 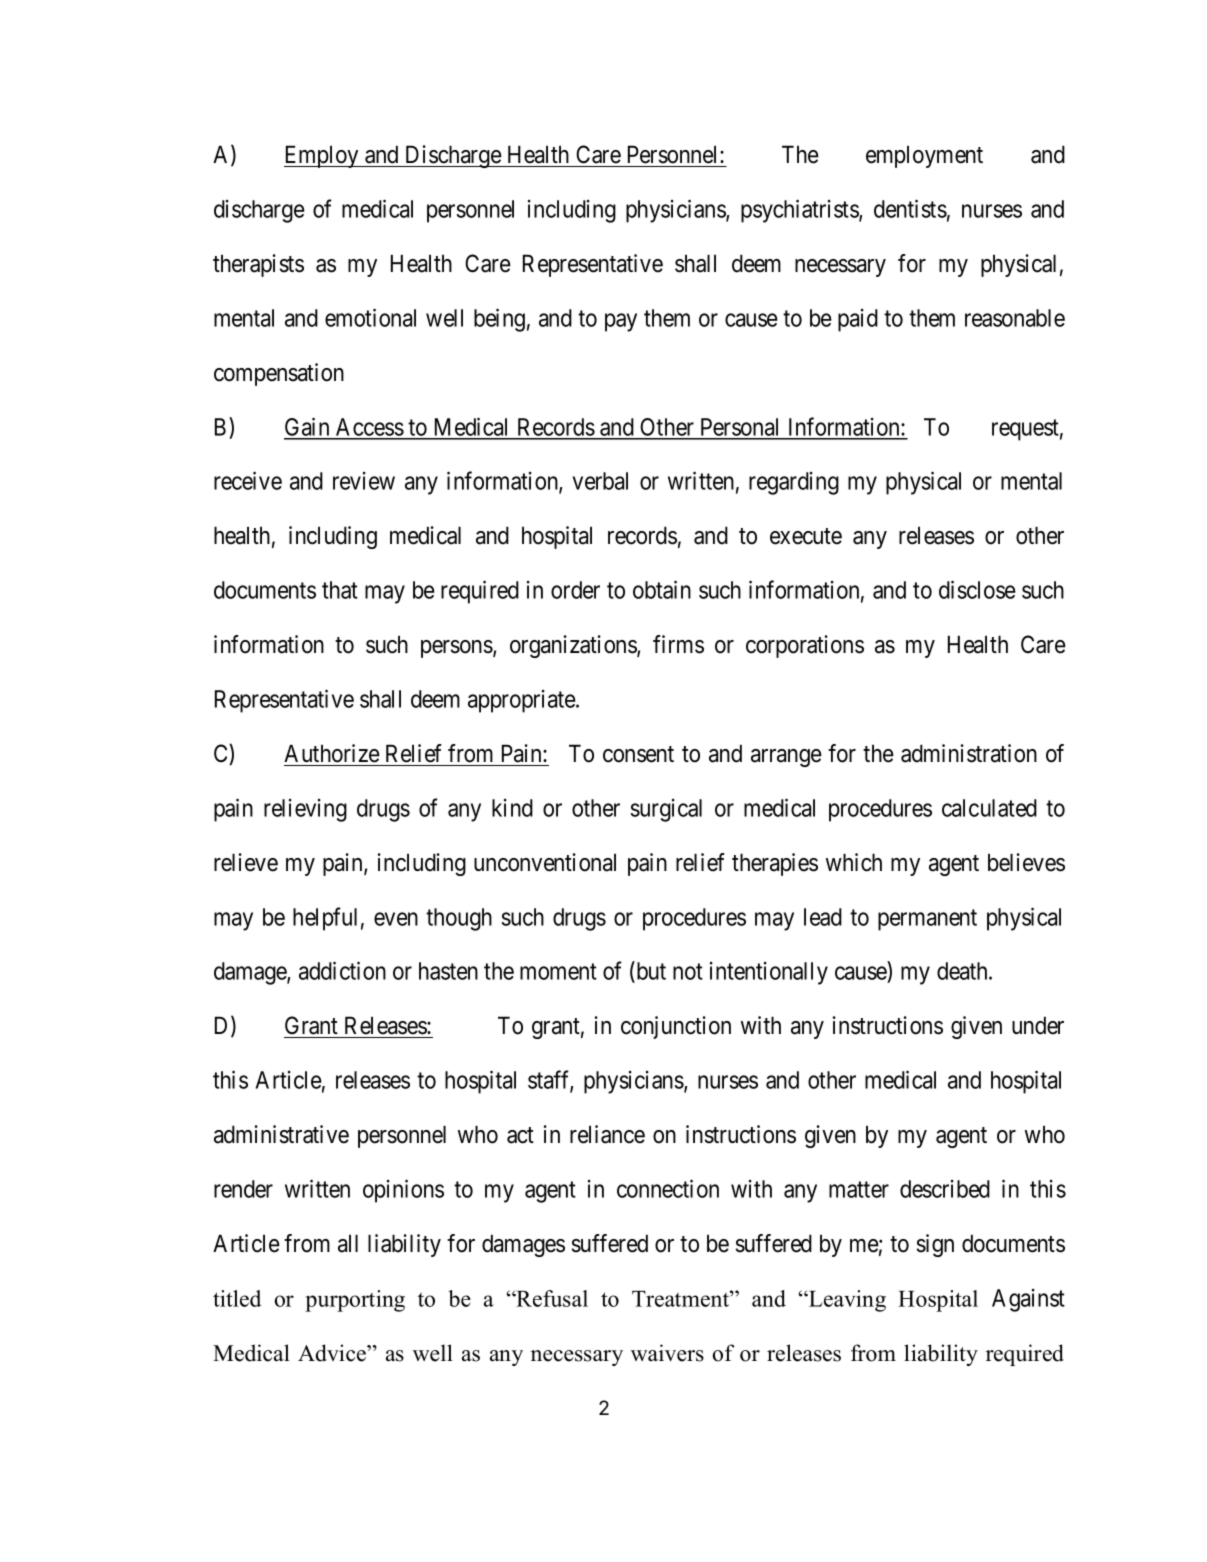 I want to click on relieving, so click(x=305, y=810).
